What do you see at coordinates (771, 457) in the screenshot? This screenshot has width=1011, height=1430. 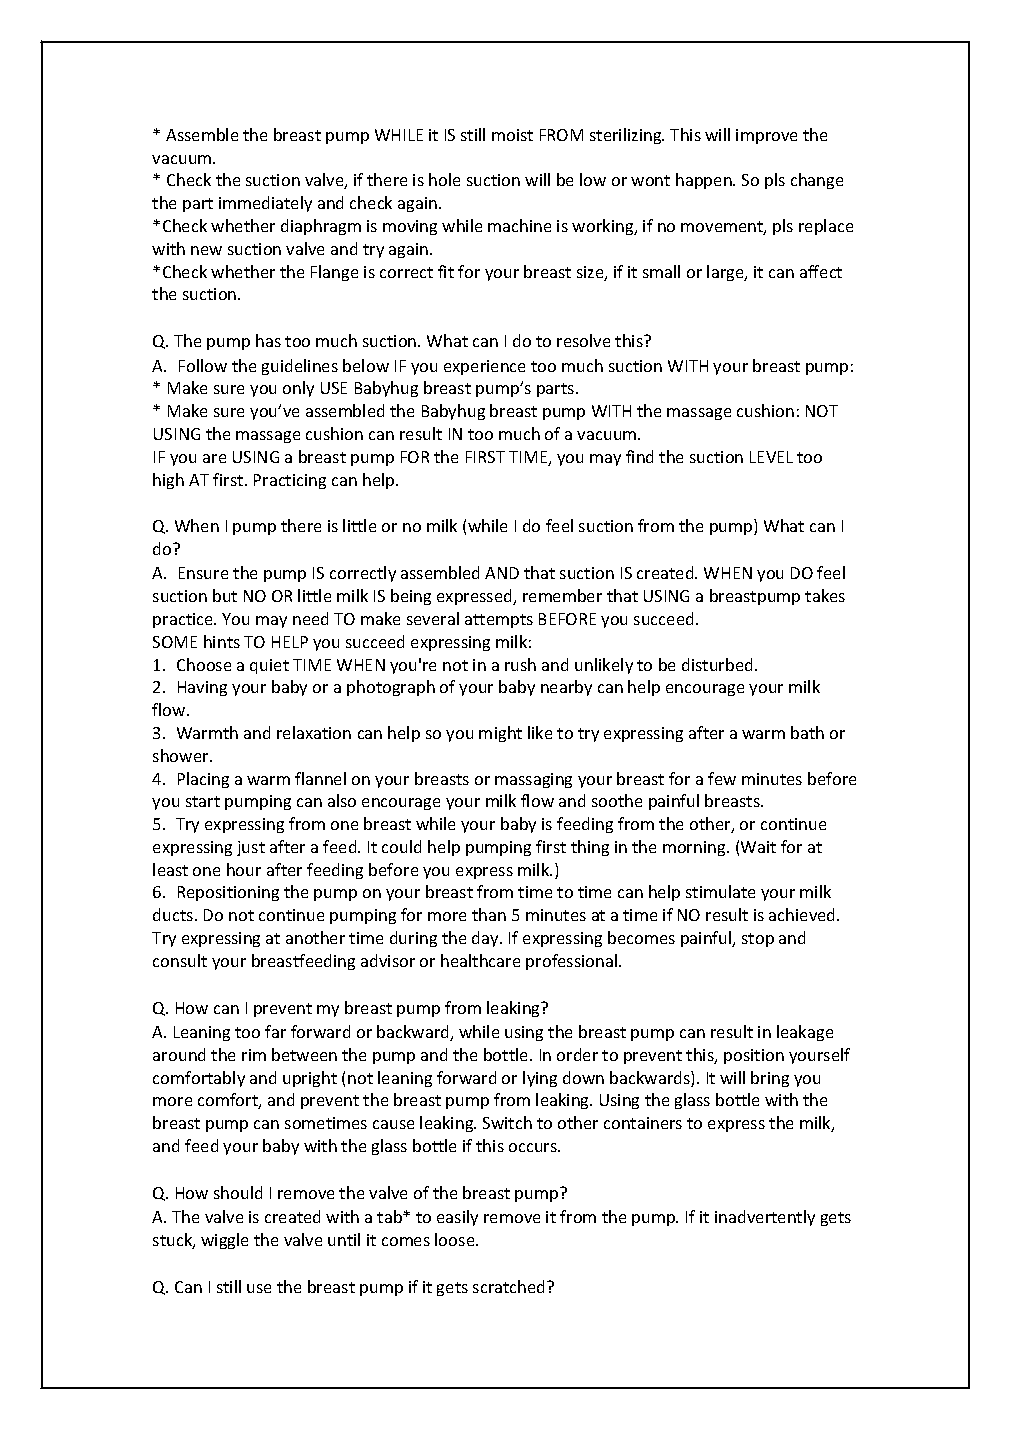 I see `LEVEL` at bounding box center [771, 457].
